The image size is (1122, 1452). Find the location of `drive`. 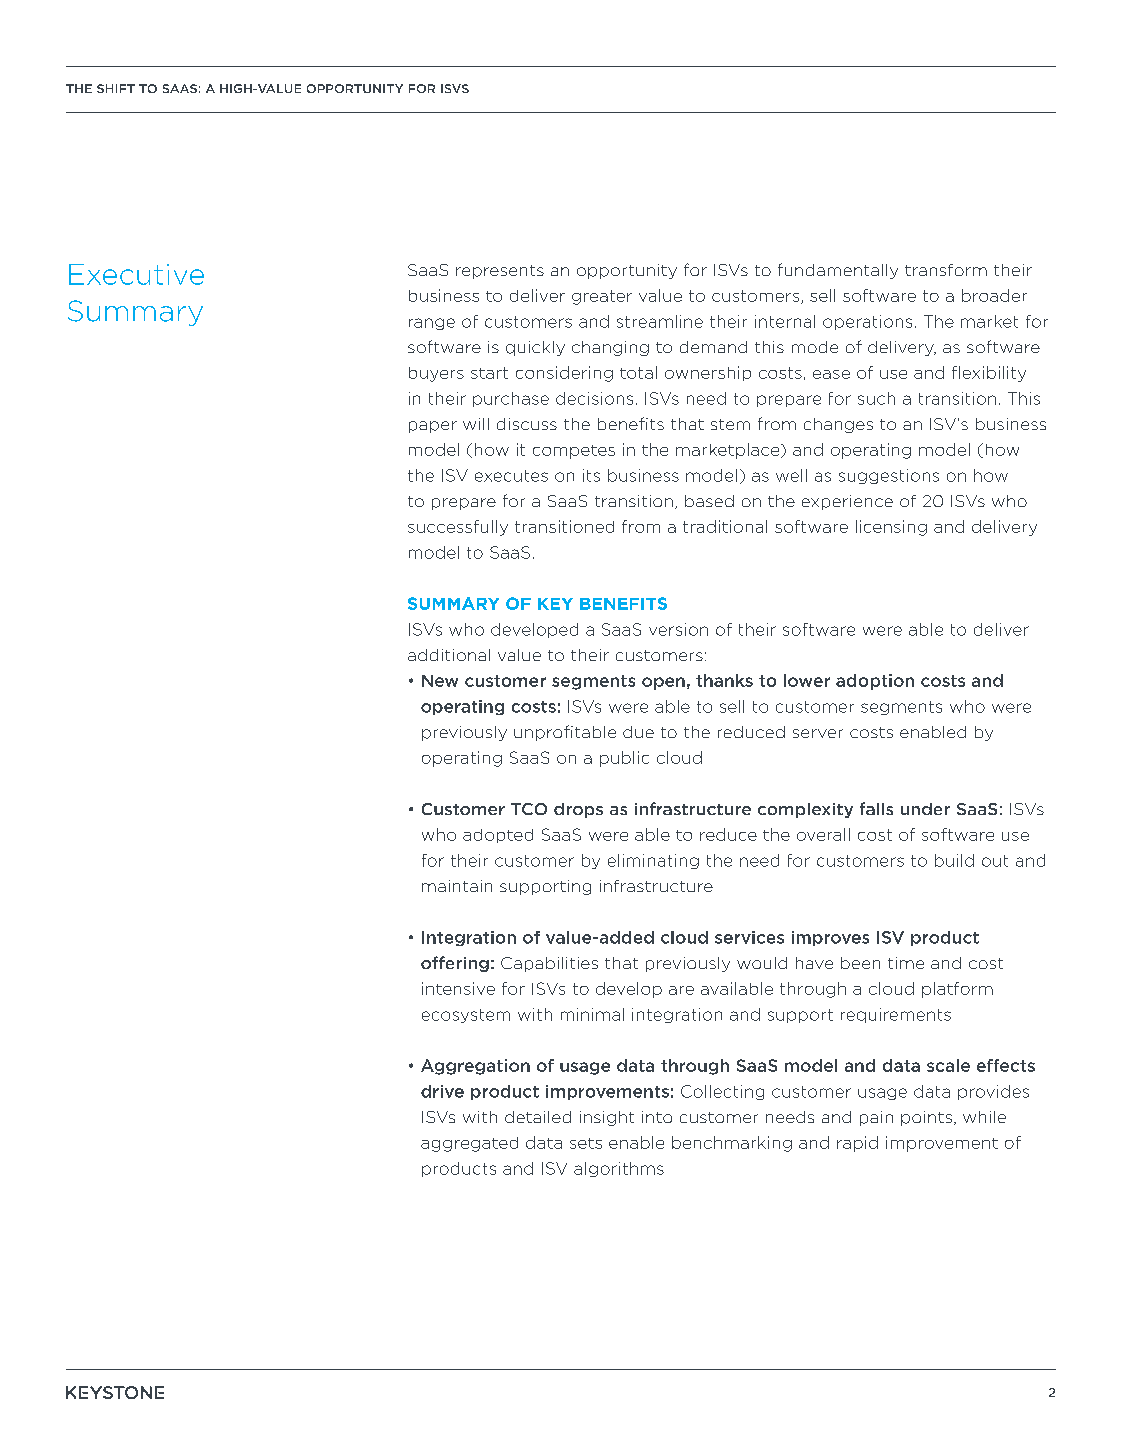

drive is located at coordinates (442, 1091).
